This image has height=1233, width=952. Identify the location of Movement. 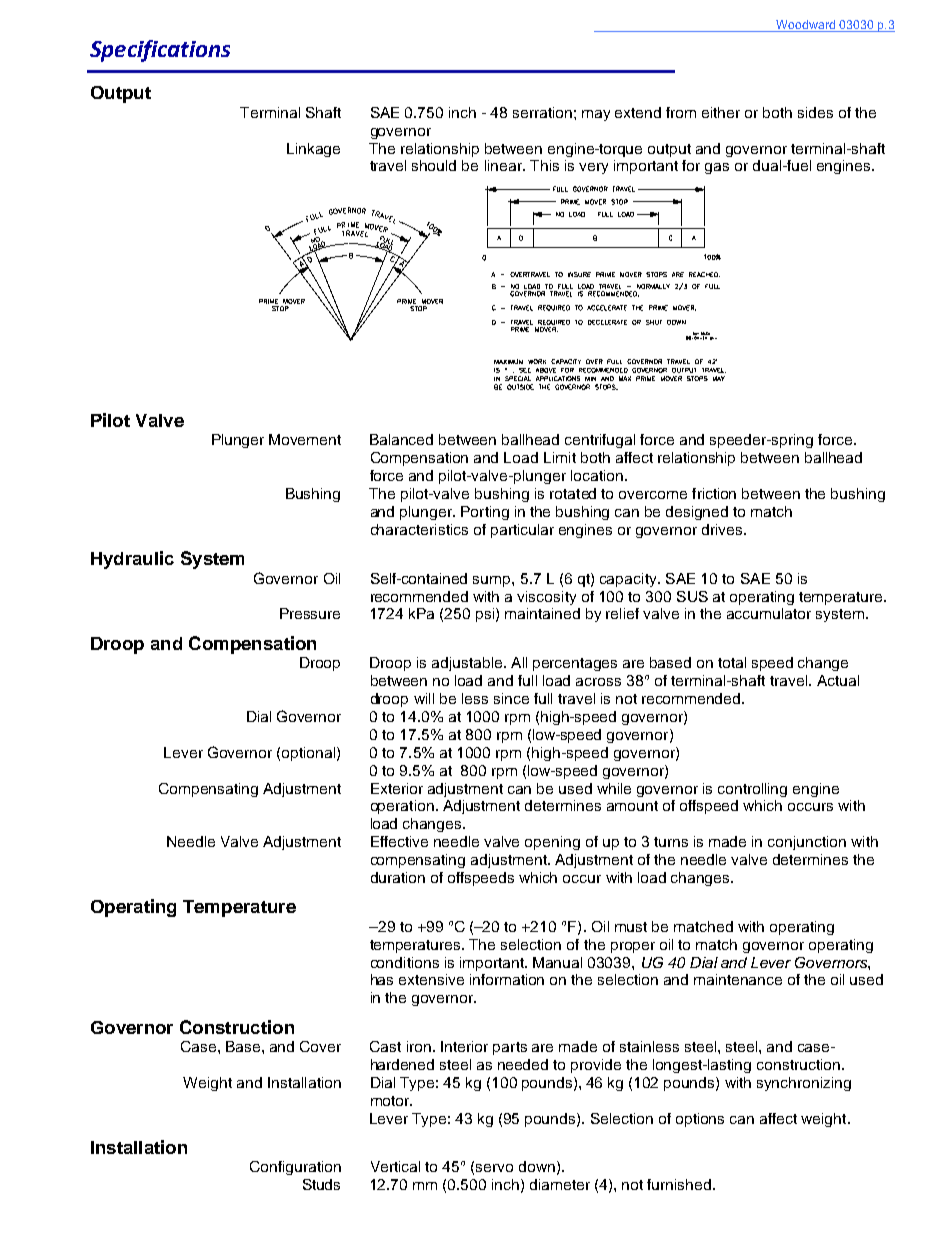
(305, 439).
